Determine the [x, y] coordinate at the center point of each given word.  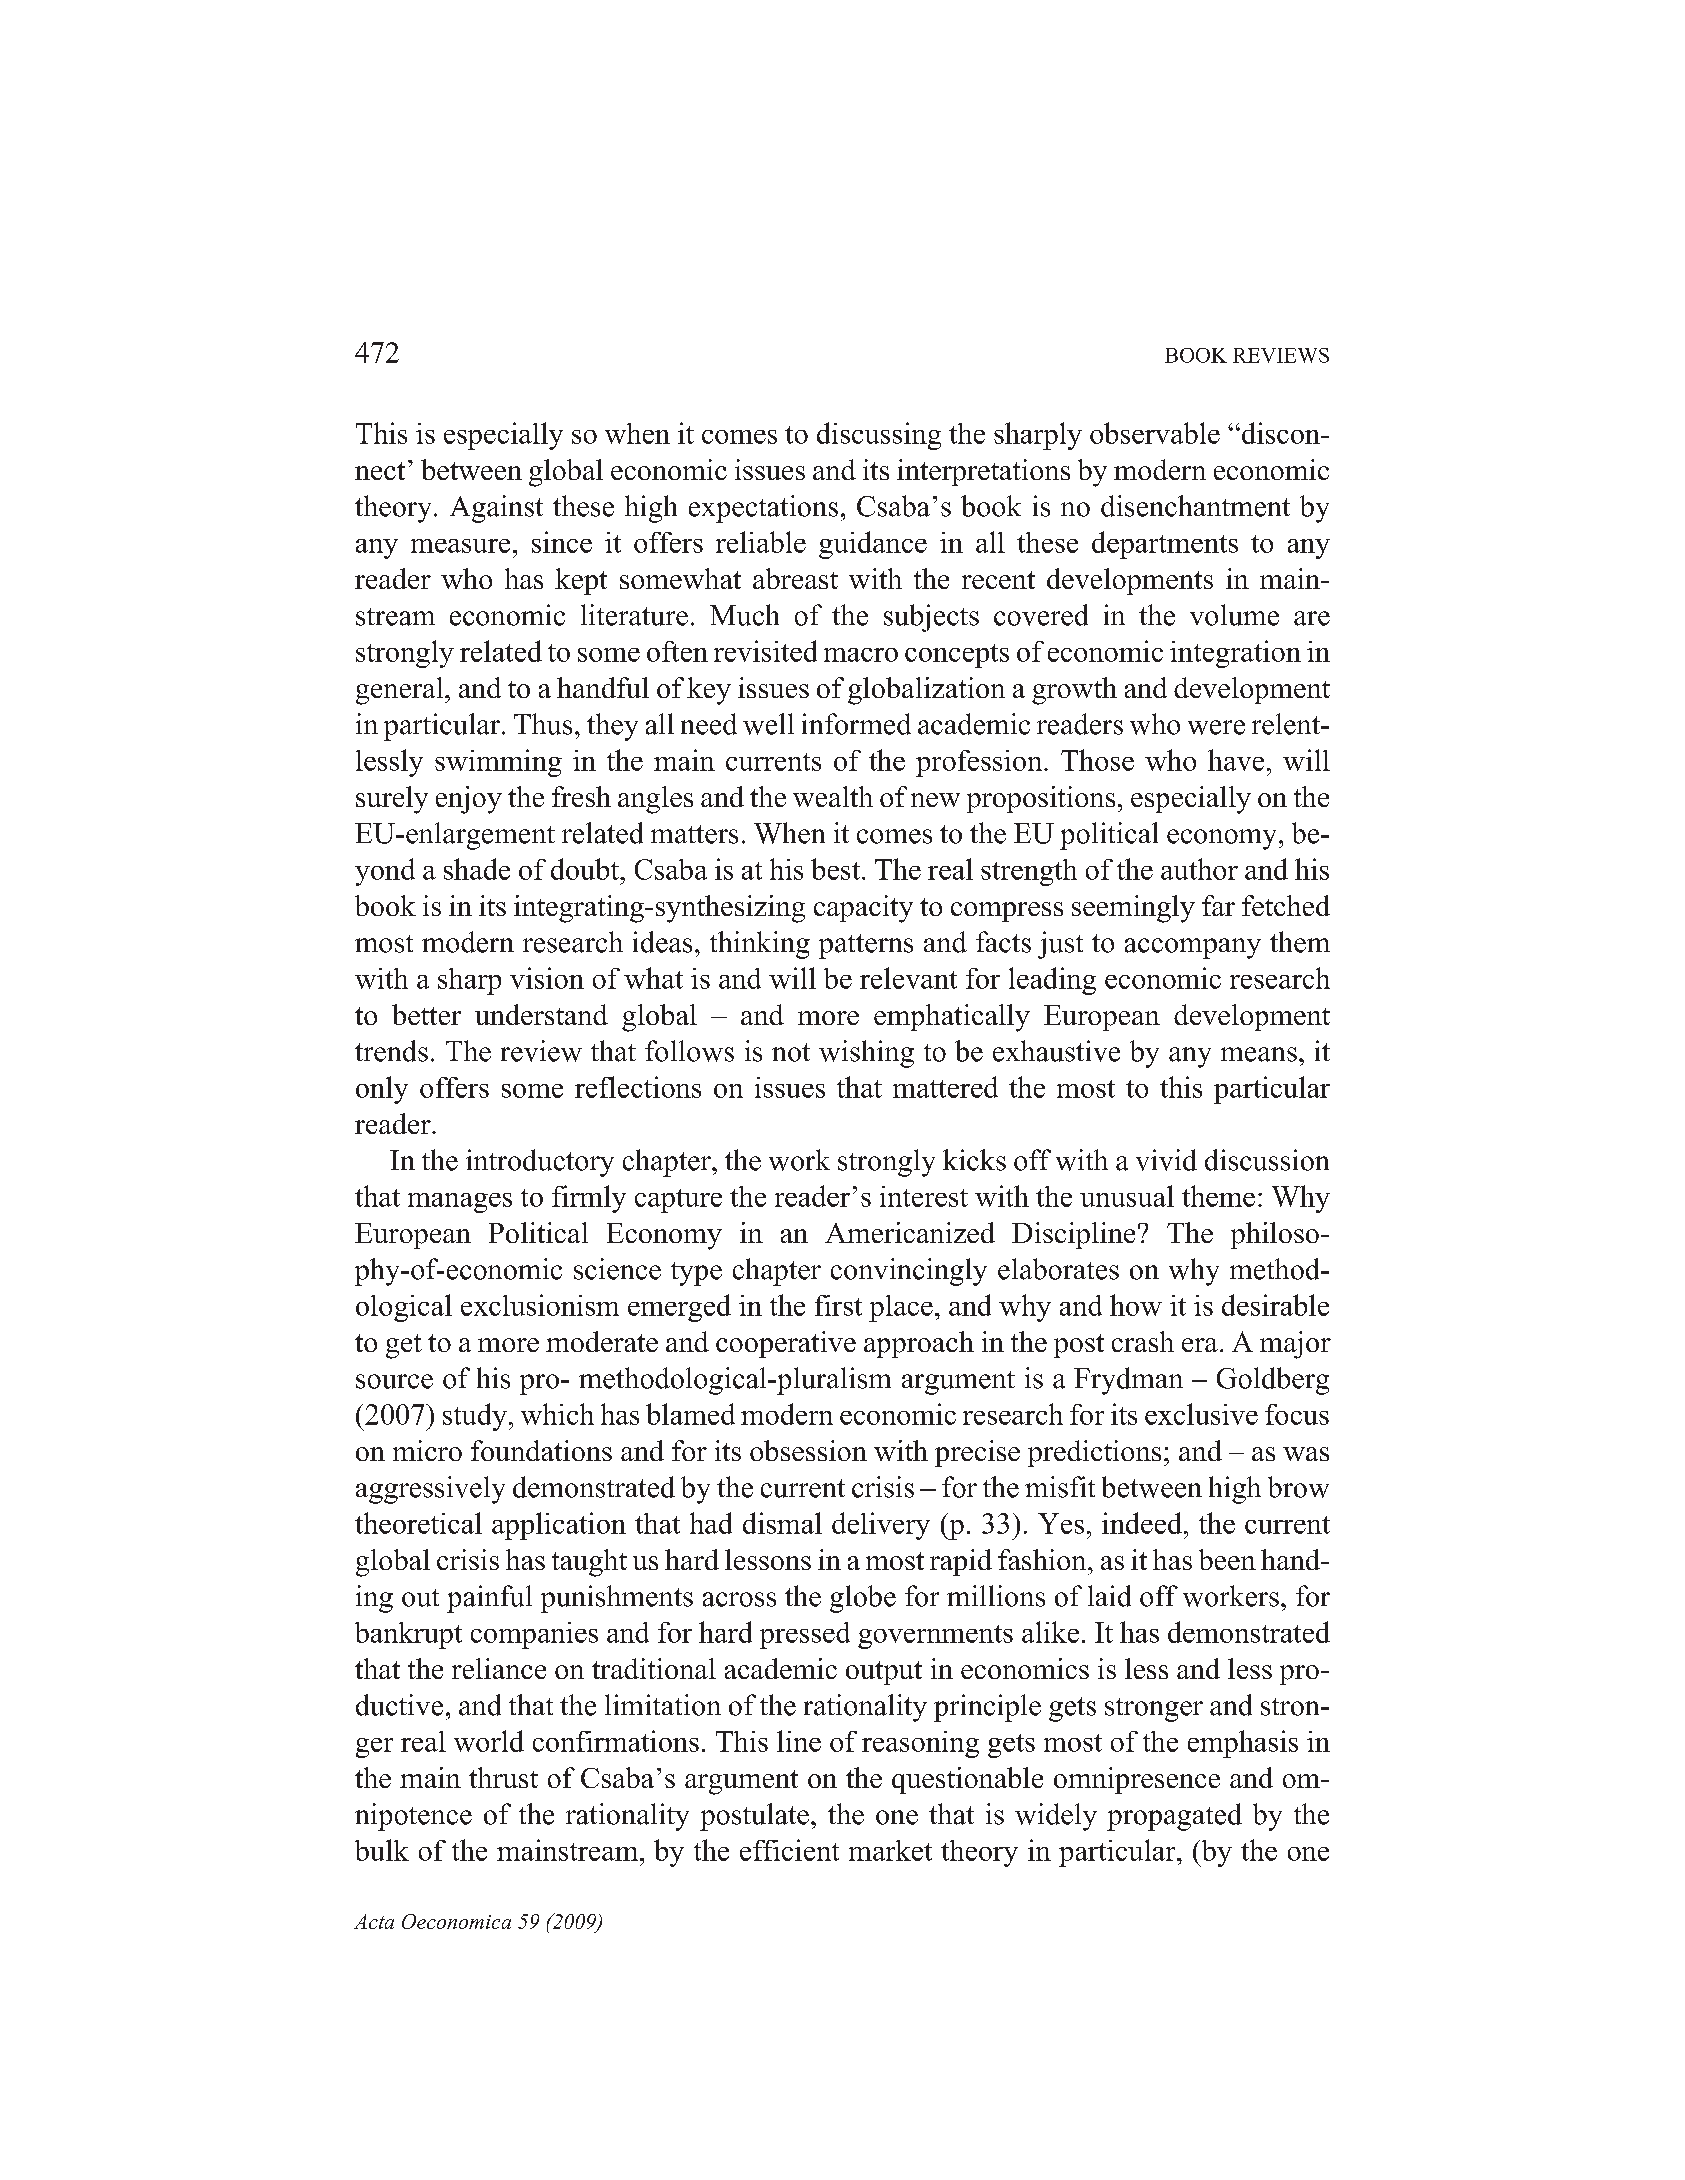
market [890, 1850]
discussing [879, 436]
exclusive [1201, 1414]
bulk [382, 1850]
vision [547, 978]
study [475, 1417]
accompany [1193, 948]
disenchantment [1195, 506]
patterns [866, 946]
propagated [1174, 1817]
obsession [808, 1450]
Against [496, 509]
